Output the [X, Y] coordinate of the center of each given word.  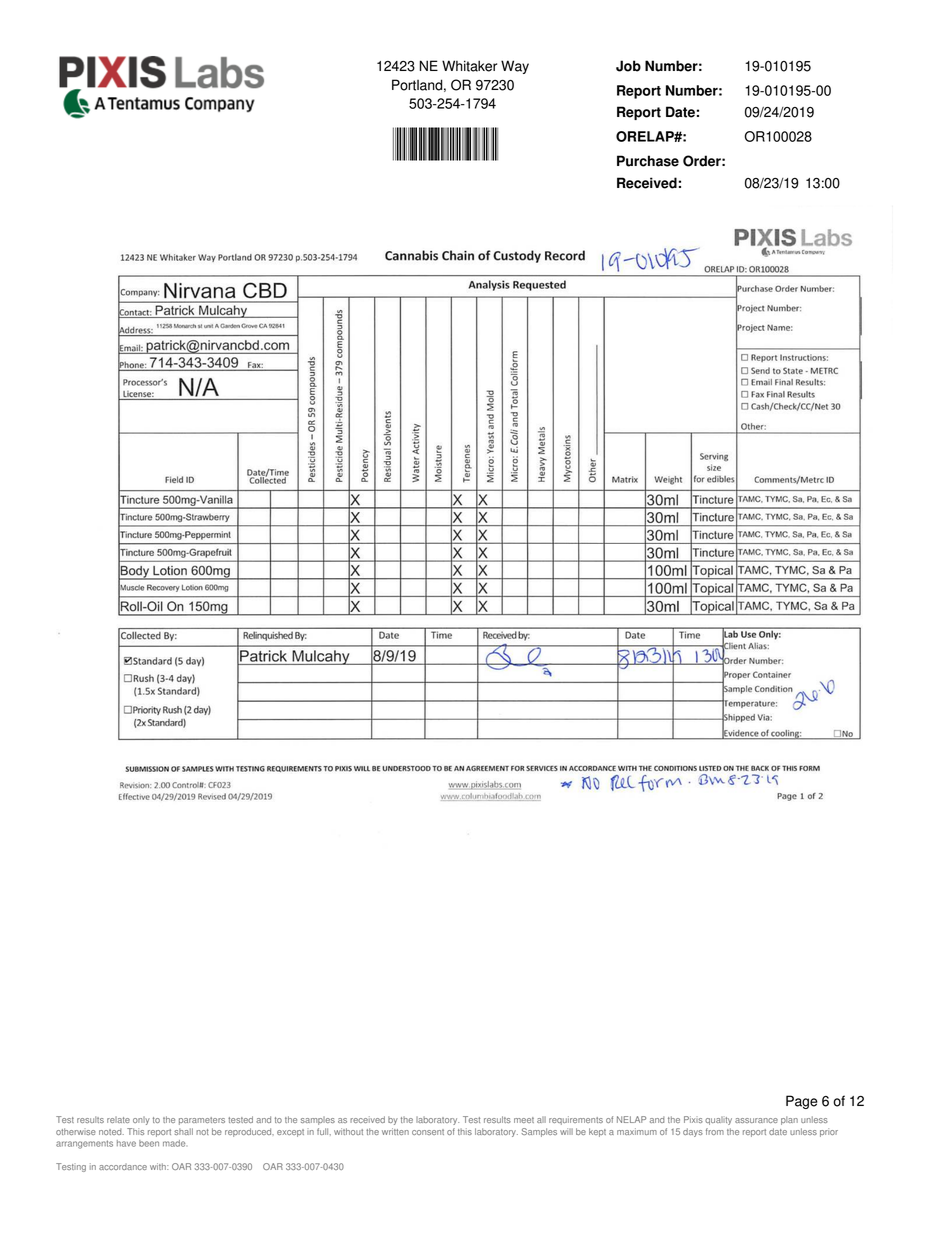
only [141, 1120]
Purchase [648, 161]
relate [118, 1119]
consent [428, 1132]
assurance [756, 1120]
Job [628, 66]
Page [802, 1102]
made [174, 1143]
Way [515, 67]
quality [718, 1121]
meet [524, 1120]
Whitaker [469, 66]
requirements [576, 1120]
